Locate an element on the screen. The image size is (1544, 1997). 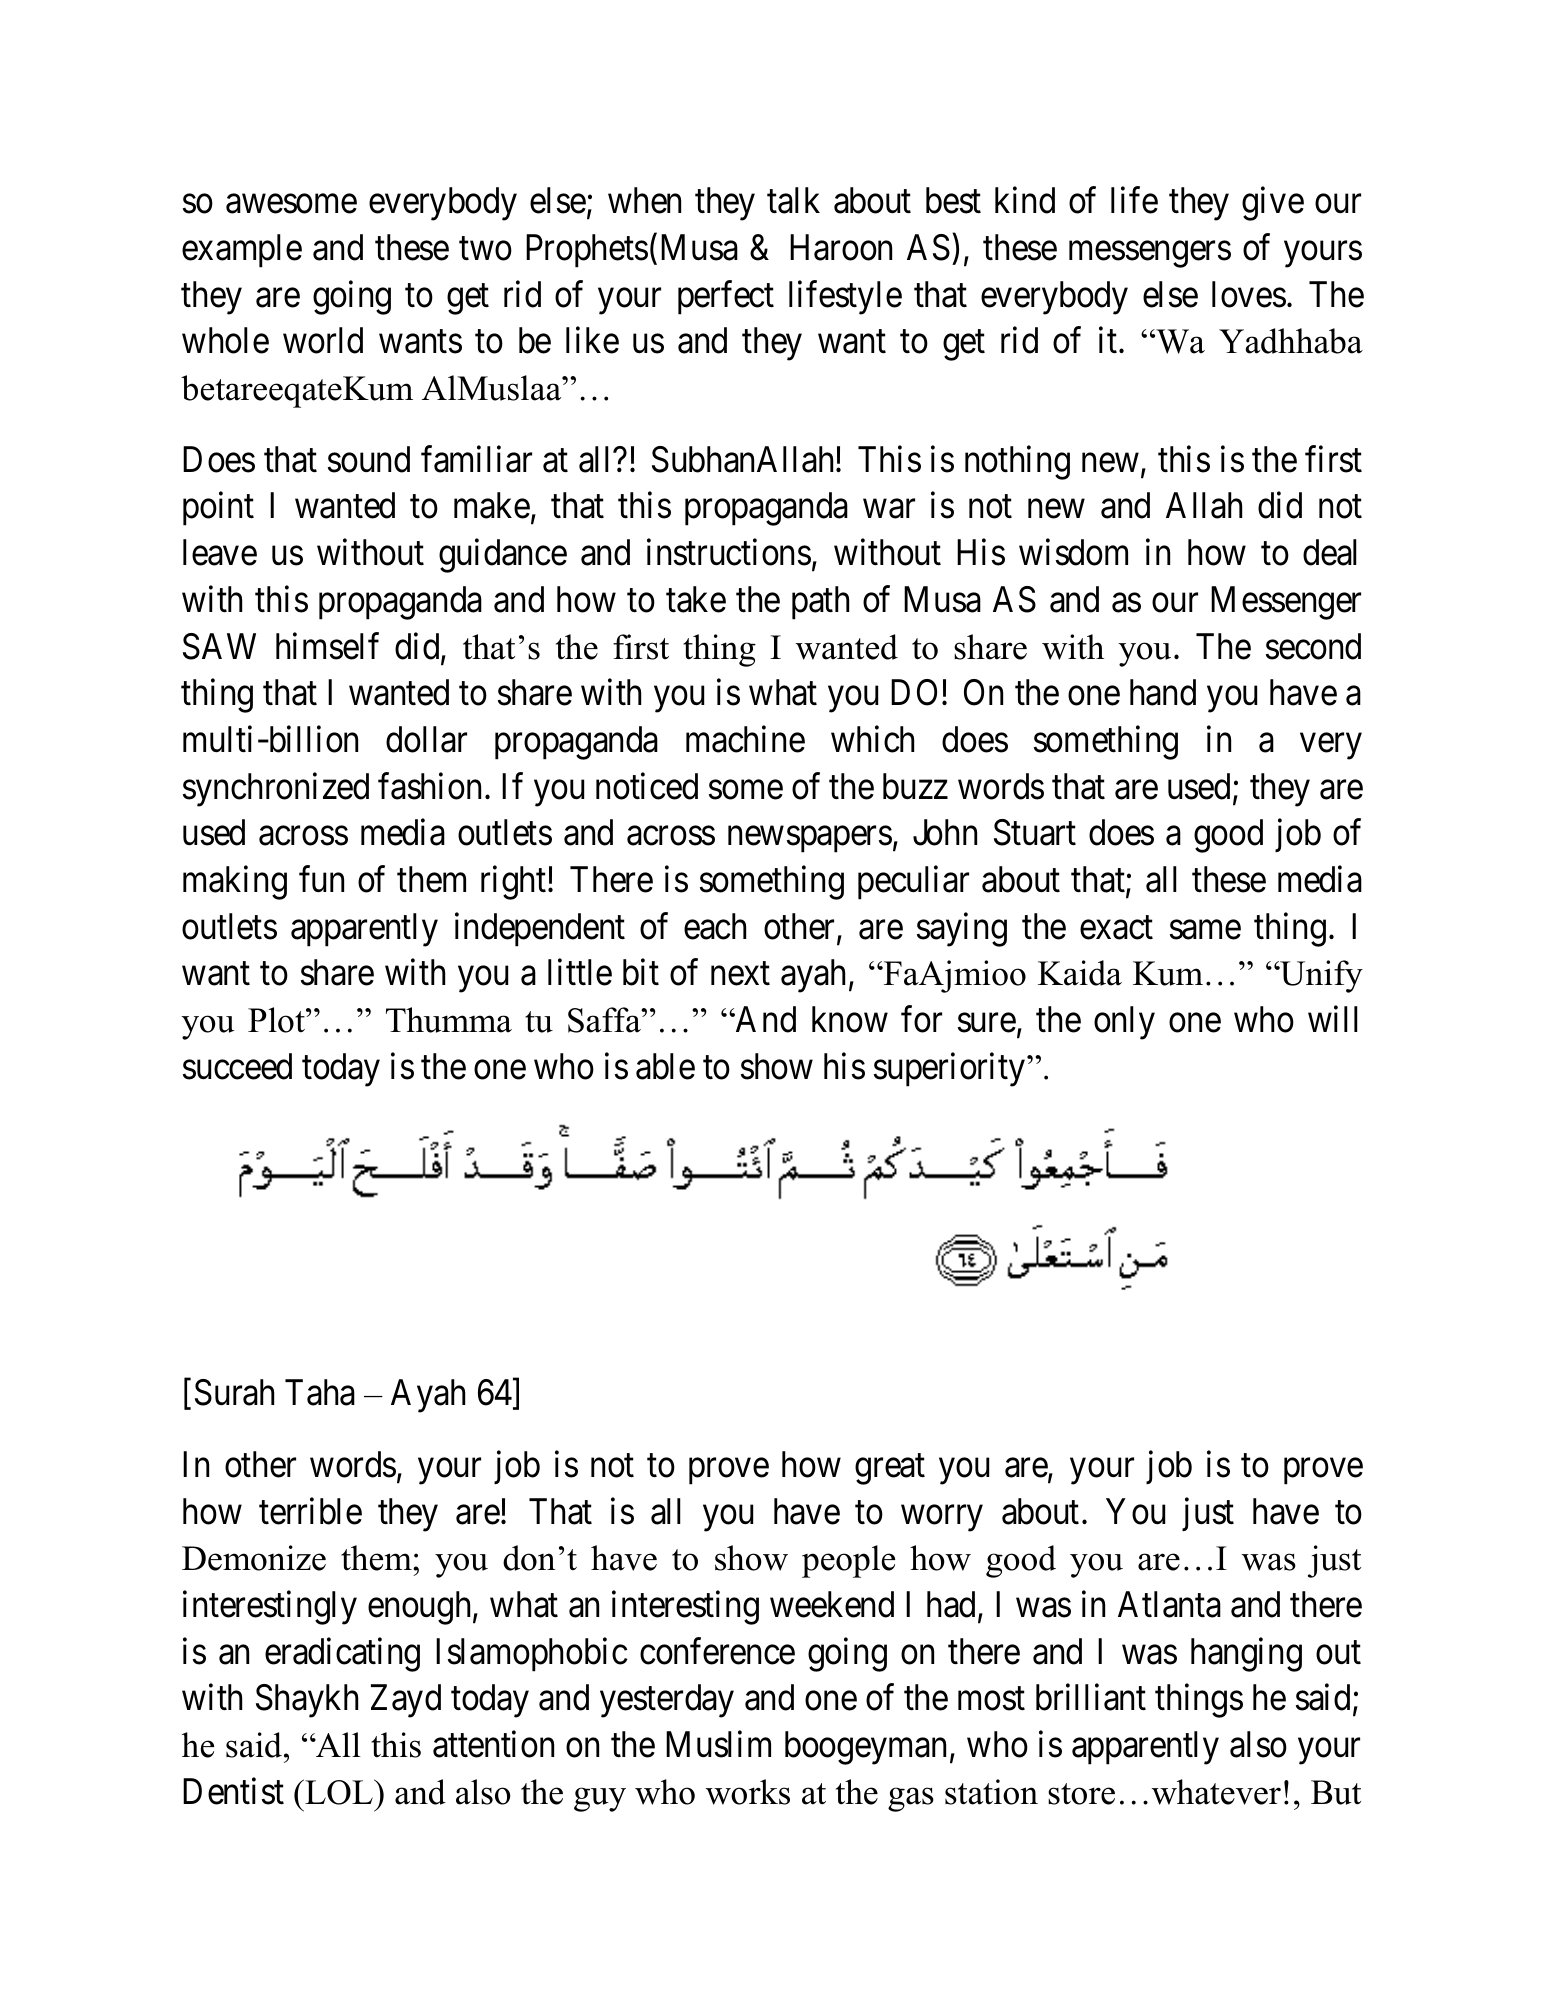
example is located at coordinates (242, 251).
